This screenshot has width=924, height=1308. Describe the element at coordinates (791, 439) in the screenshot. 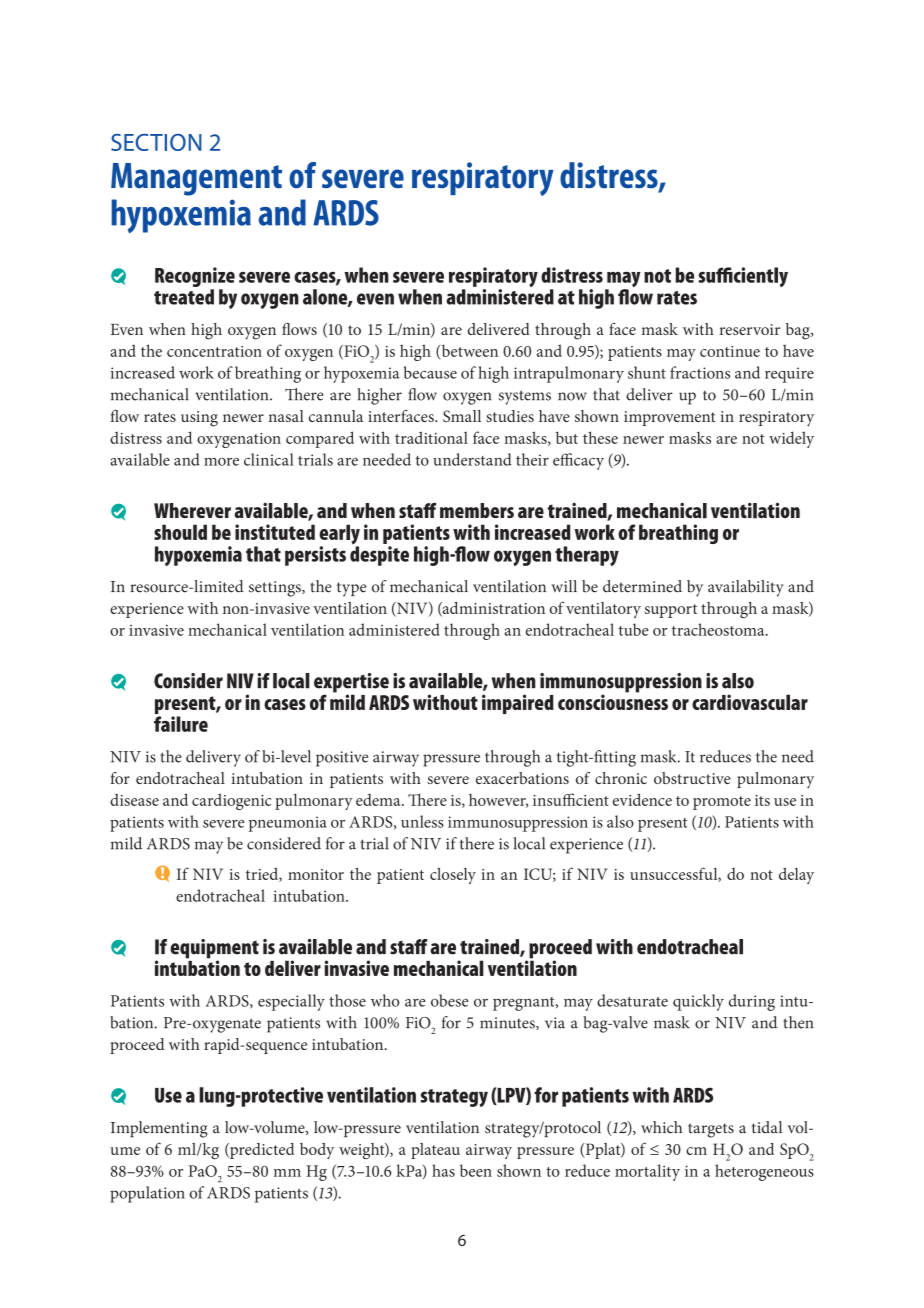

I see `widely` at that location.
